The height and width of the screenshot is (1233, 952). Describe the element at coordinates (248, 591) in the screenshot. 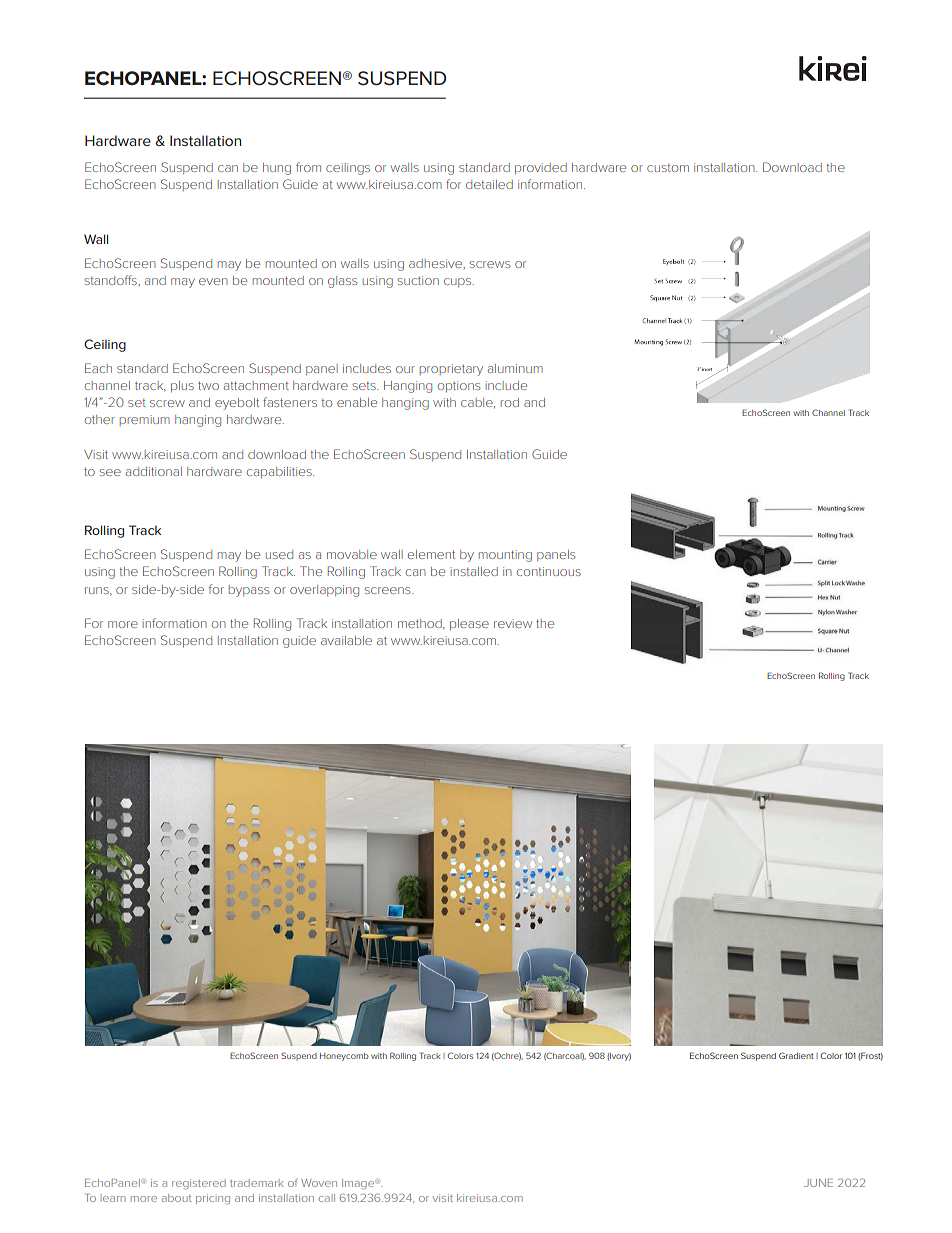

I see `bypass` at that location.
